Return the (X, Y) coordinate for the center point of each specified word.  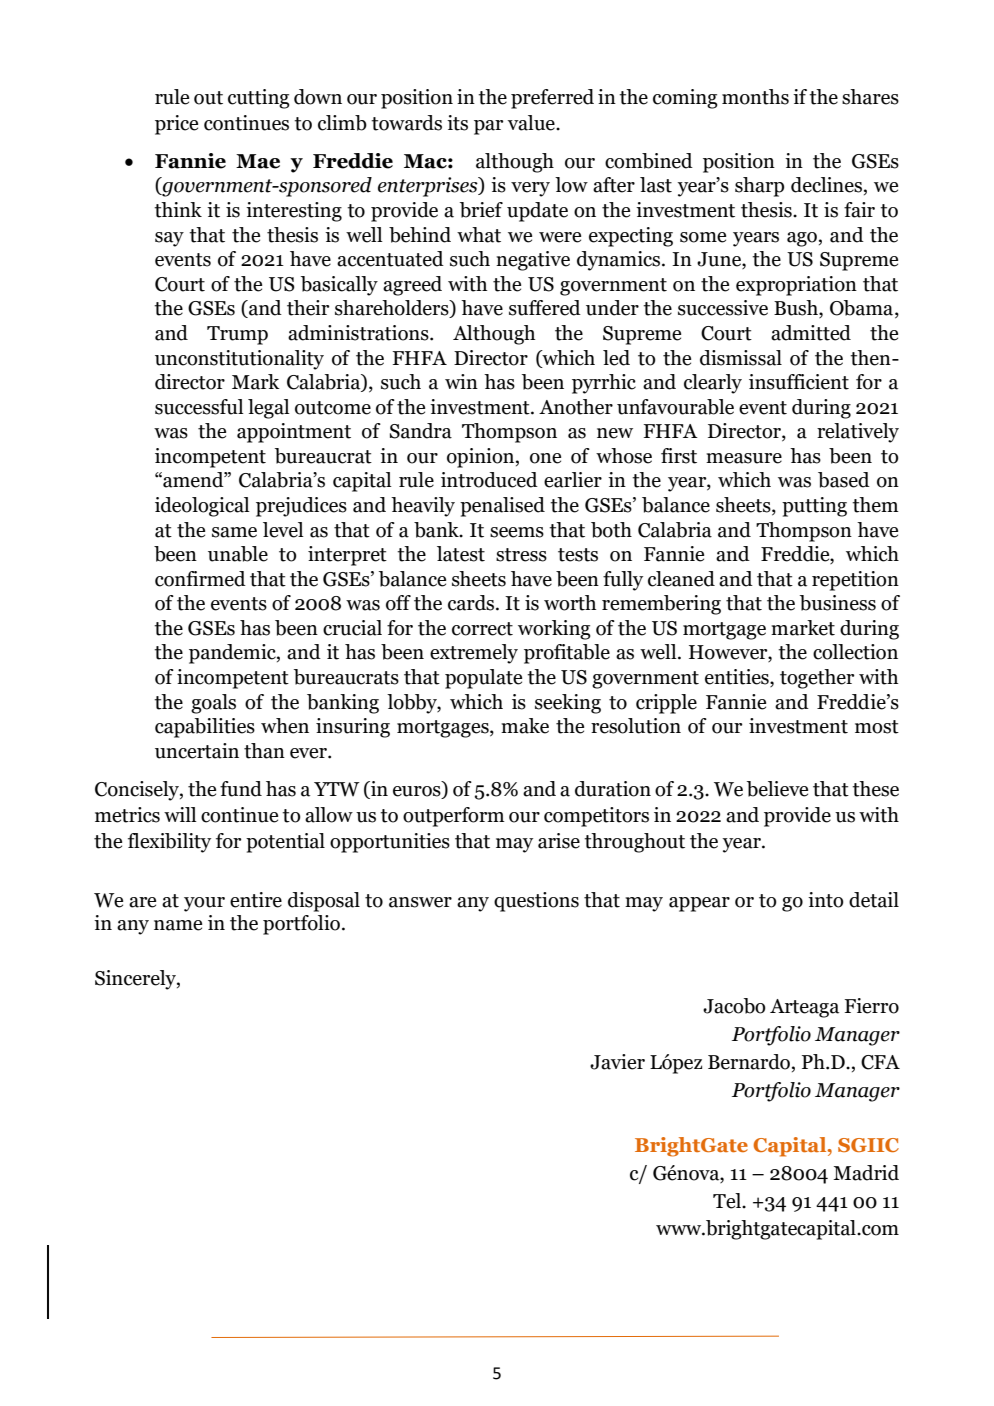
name (178, 925)
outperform (454, 817)
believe (777, 789)
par (488, 127)
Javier (617, 1062)
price (176, 125)
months (755, 97)
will (180, 814)
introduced (489, 480)
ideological (202, 507)
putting (814, 507)
